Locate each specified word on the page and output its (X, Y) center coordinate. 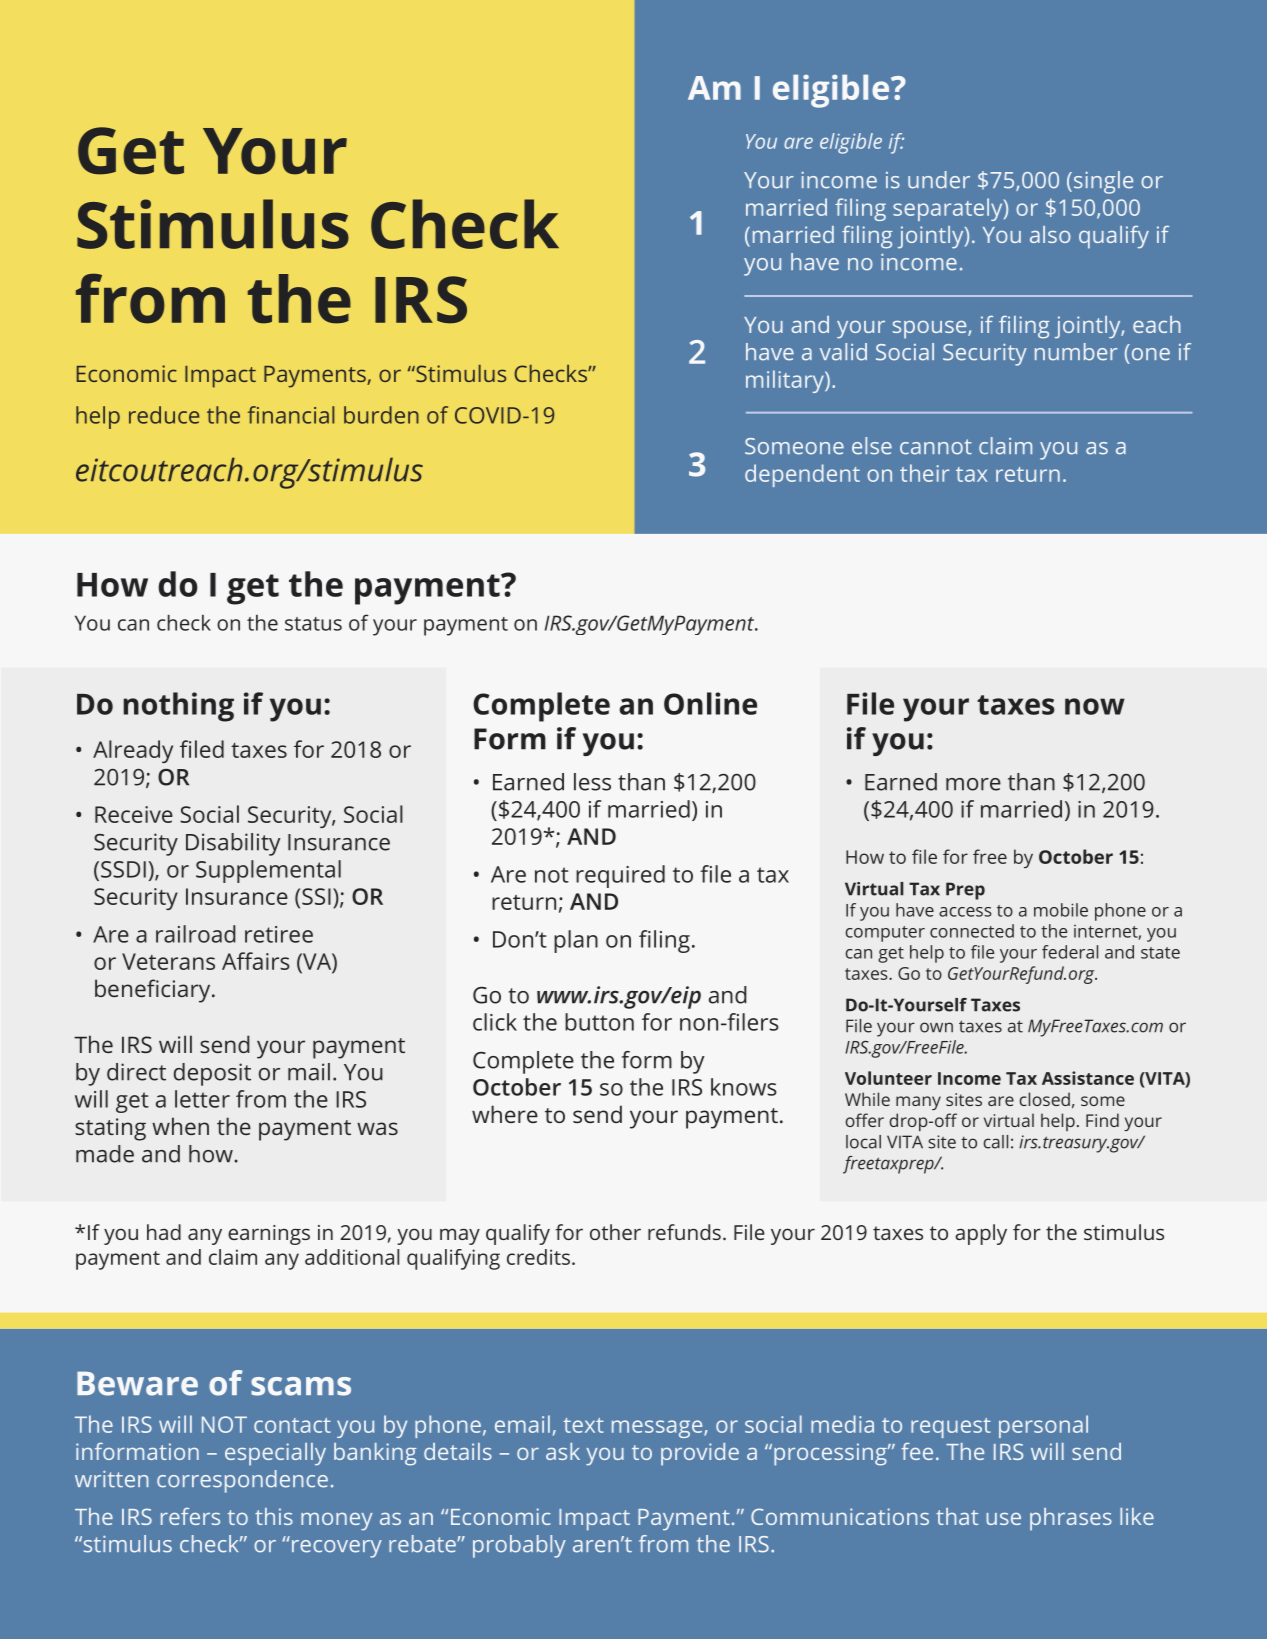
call (995, 1142)
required (620, 876)
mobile (1061, 910)
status (313, 624)
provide (700, 1454)
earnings (269, 1235)
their (924, 473)
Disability (233, 844)
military (786, 381)
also (1050, 234)
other (615, 1232)
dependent (802, 475)
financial (290, 415)
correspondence (242, 1481)
